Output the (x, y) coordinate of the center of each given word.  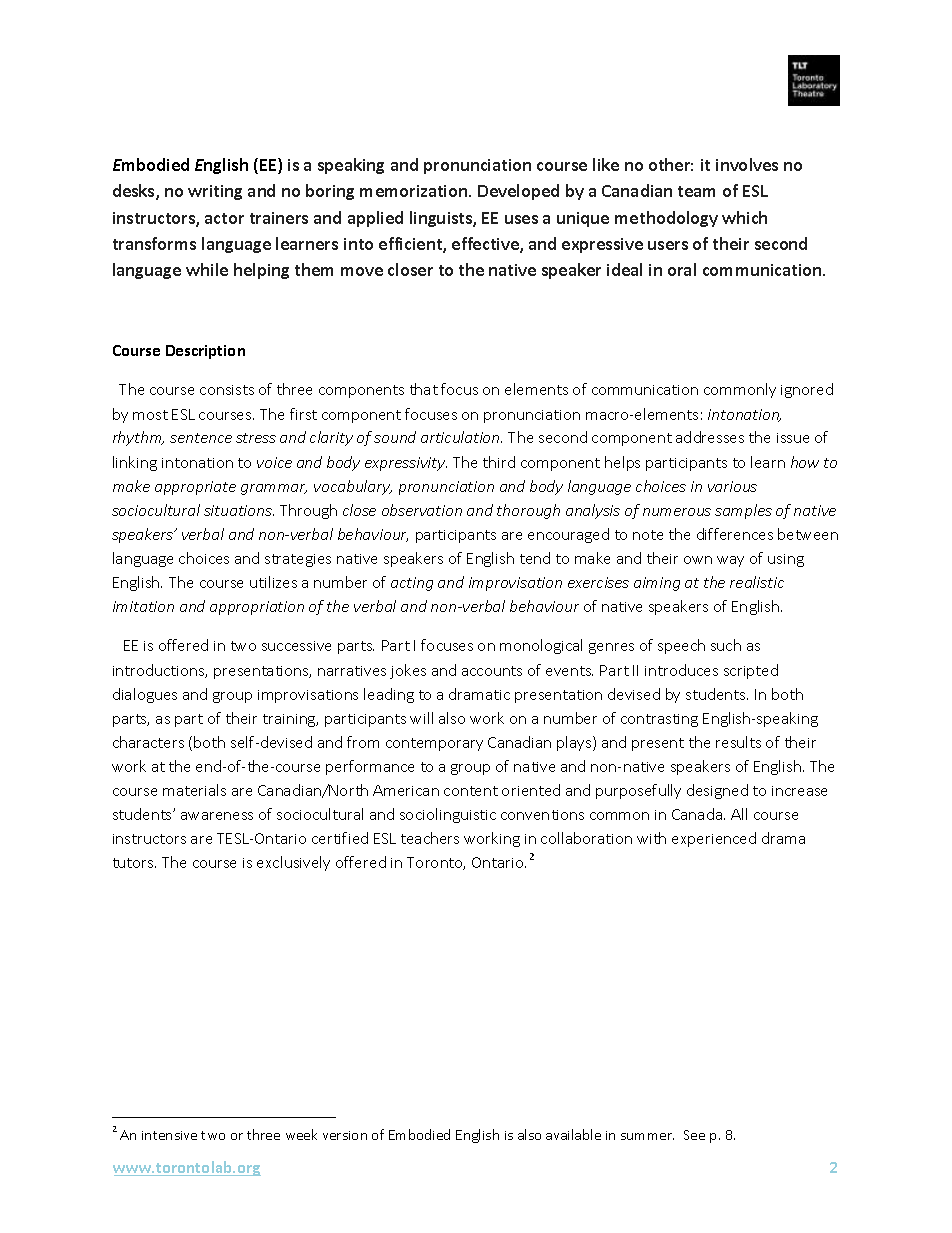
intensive (169, 1135)
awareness (217, 816)
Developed (518, 192)
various (732, 486)
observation (422, 510)
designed (717, 791)
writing (215, 192)
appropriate (195, 488)
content (471, 791)
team (696, 191)
